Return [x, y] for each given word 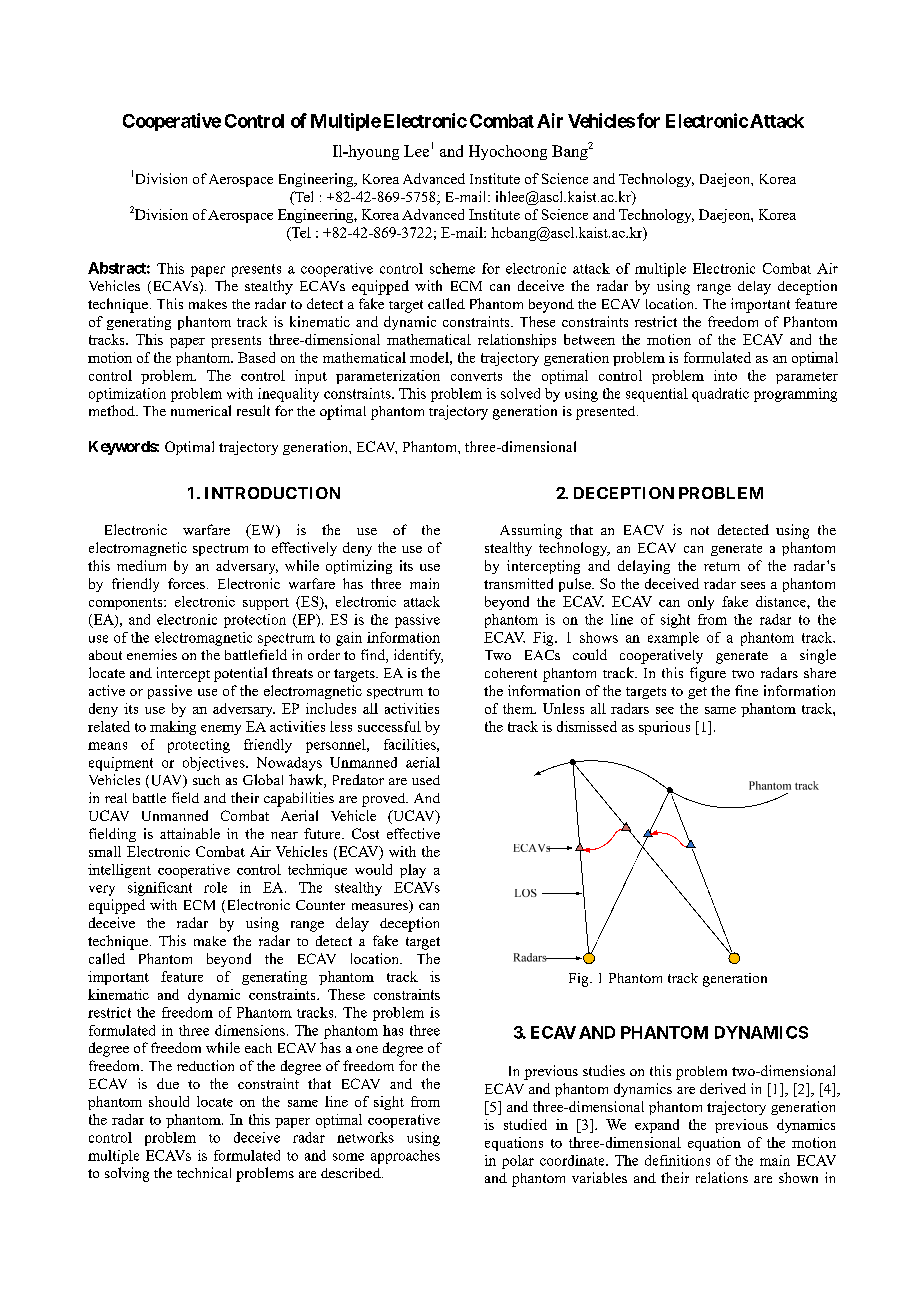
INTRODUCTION [272, 493]
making [173, 728]
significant [160, 889]
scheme [452, 268]
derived [723, 1088]
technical [204, 1172]
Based [256, 357]
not [700, 530]
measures [381, 908]
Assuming [531, 531]
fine [746, 690]
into [725, 375]
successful [389, 726]
